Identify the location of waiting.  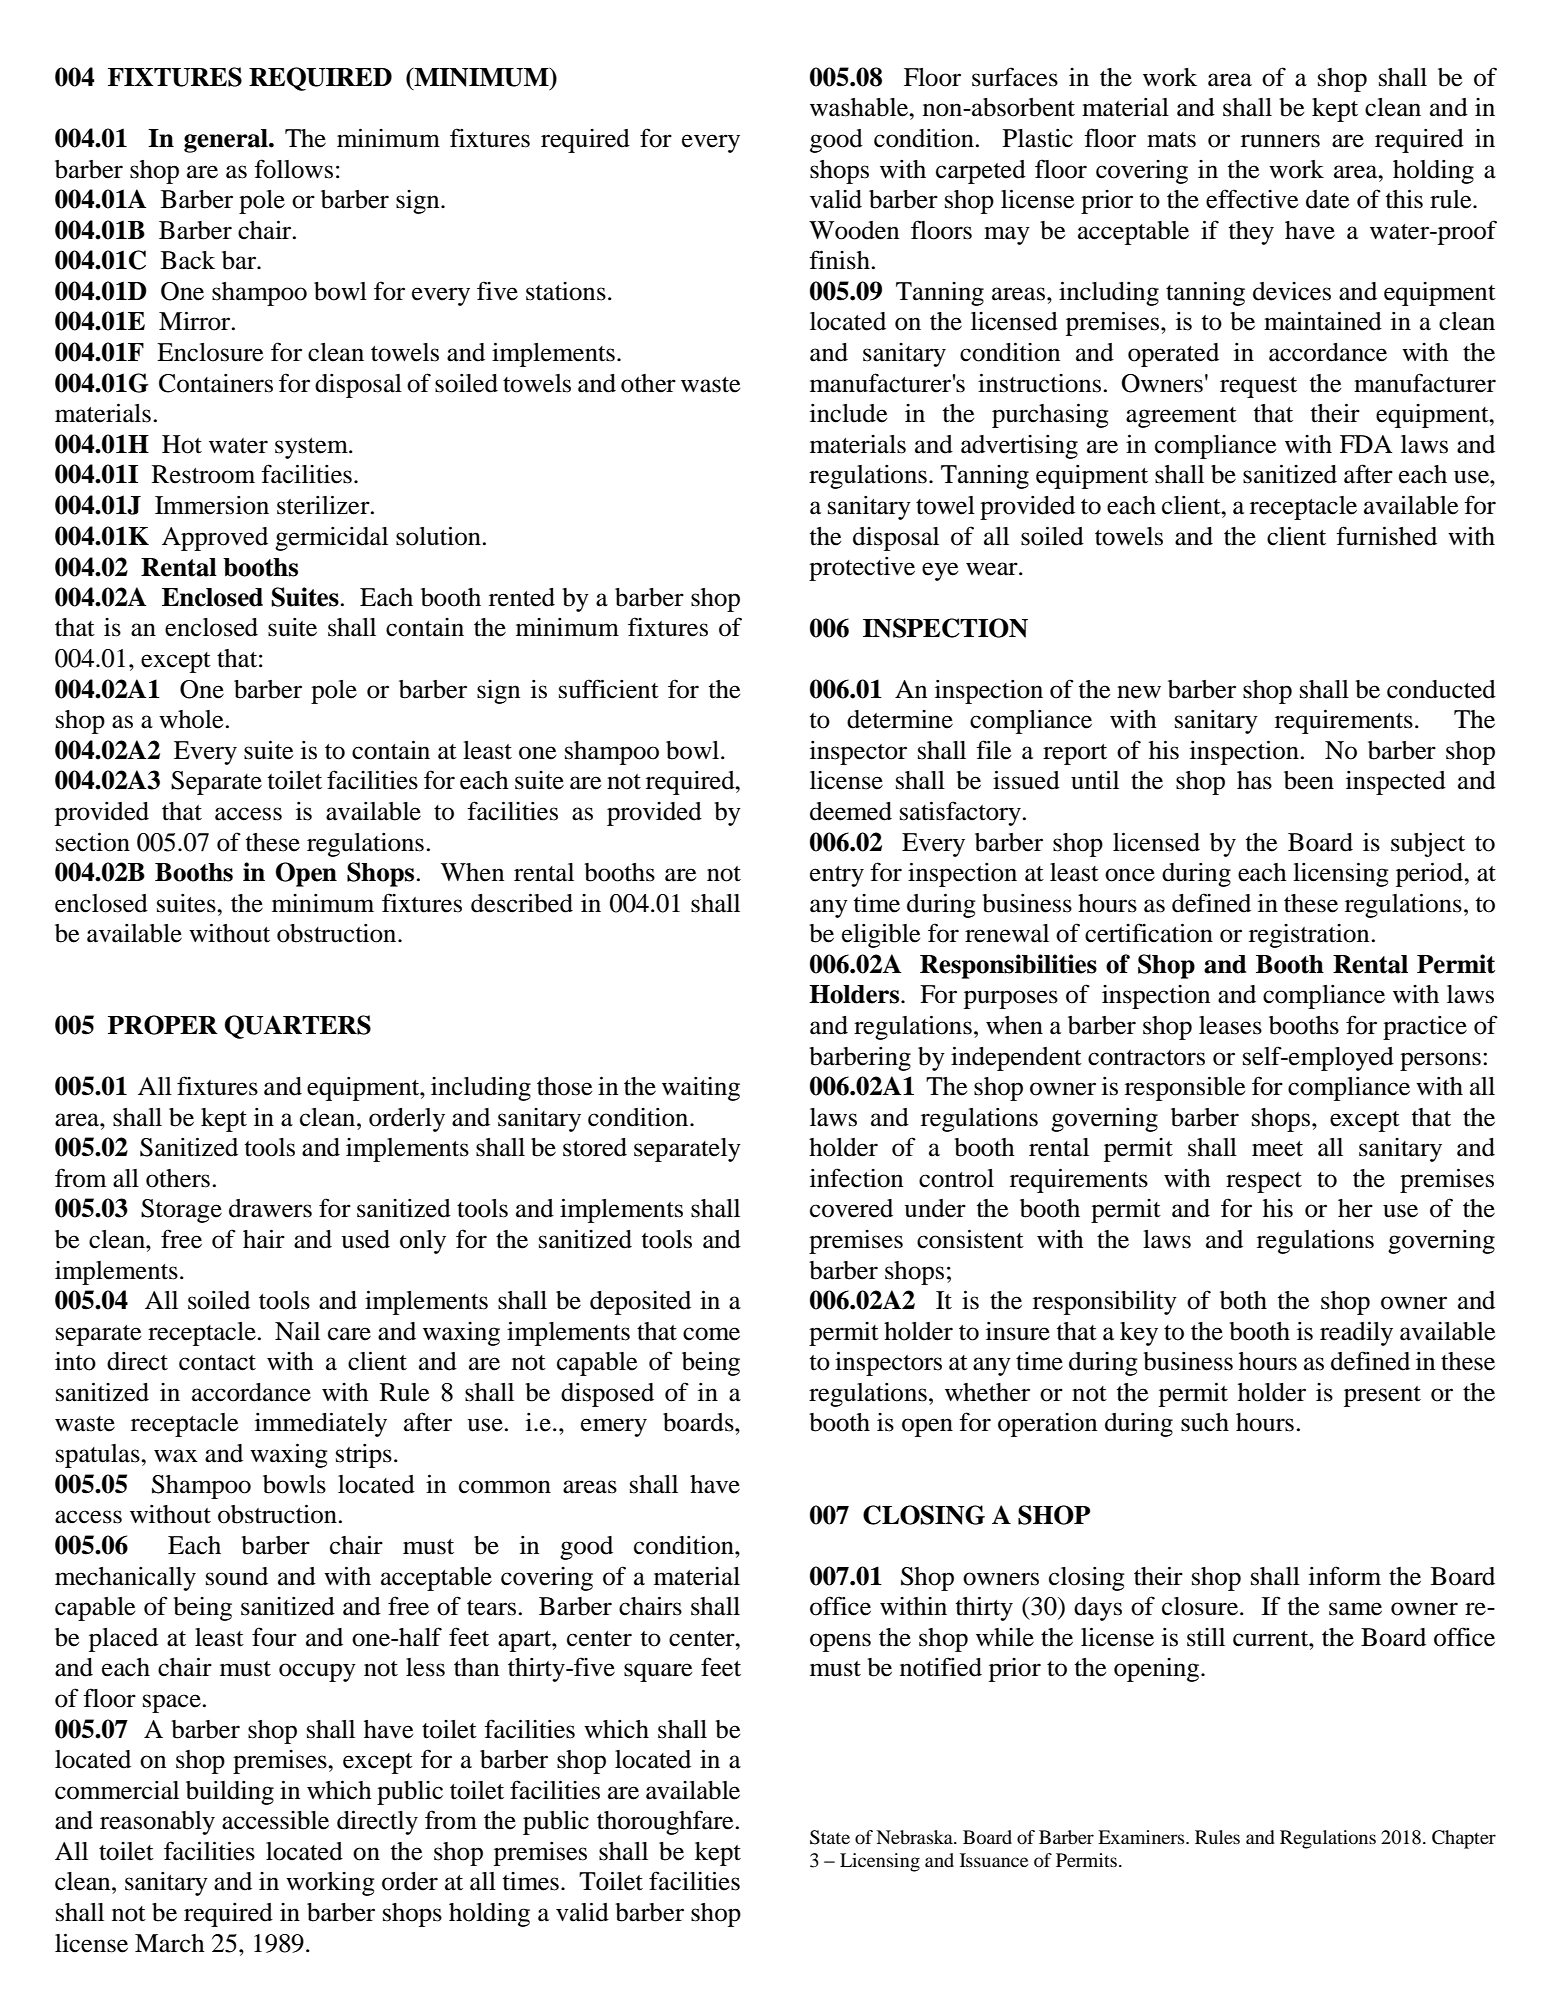
(701, 1089).
